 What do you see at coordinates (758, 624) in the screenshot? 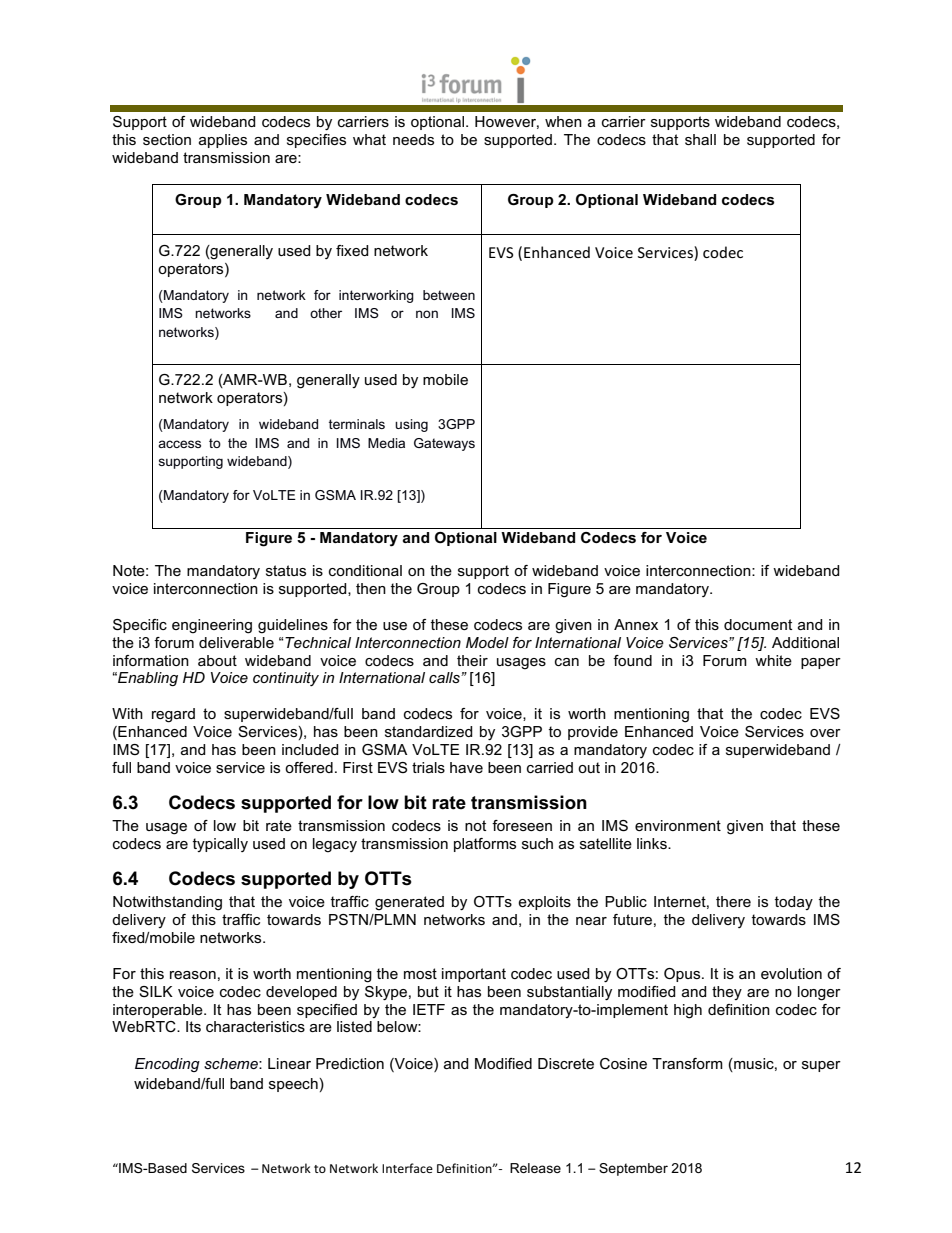
I see `document` at bounding box center [758, 624].
